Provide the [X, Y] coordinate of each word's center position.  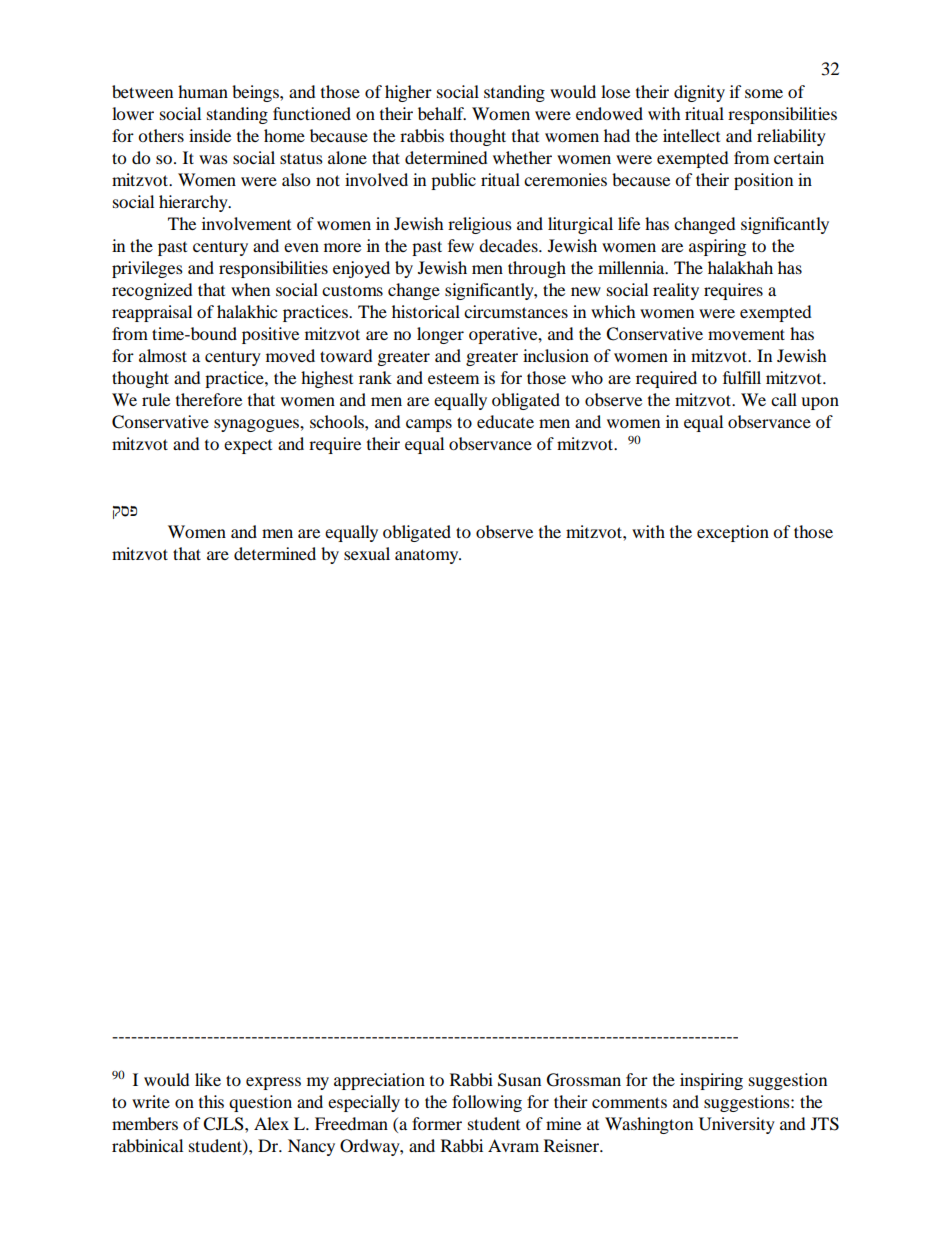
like [208, 1079]
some [764, 93]
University [737, 1125]
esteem [453, 378]
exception [733, 533]
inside [210, 135]
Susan [519, 1080]
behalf [442, 113]
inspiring [711, 1081]
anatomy [428, 556]
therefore [209, 399]
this [211, 1101]
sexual [367, 553]
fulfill [742, 377]
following [487, 1103]
